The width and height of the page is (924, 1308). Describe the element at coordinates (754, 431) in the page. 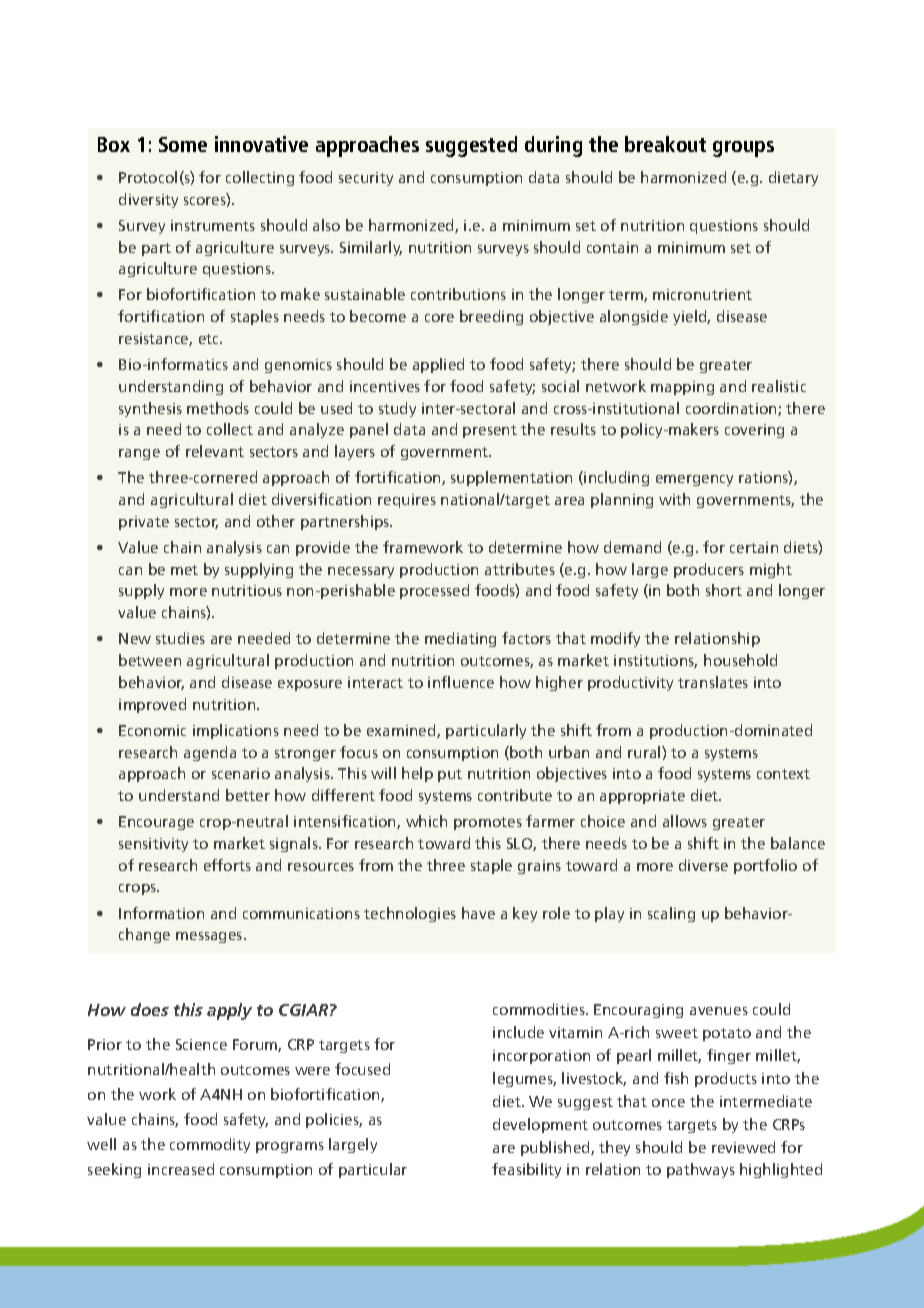

I see `covering` at that location.
